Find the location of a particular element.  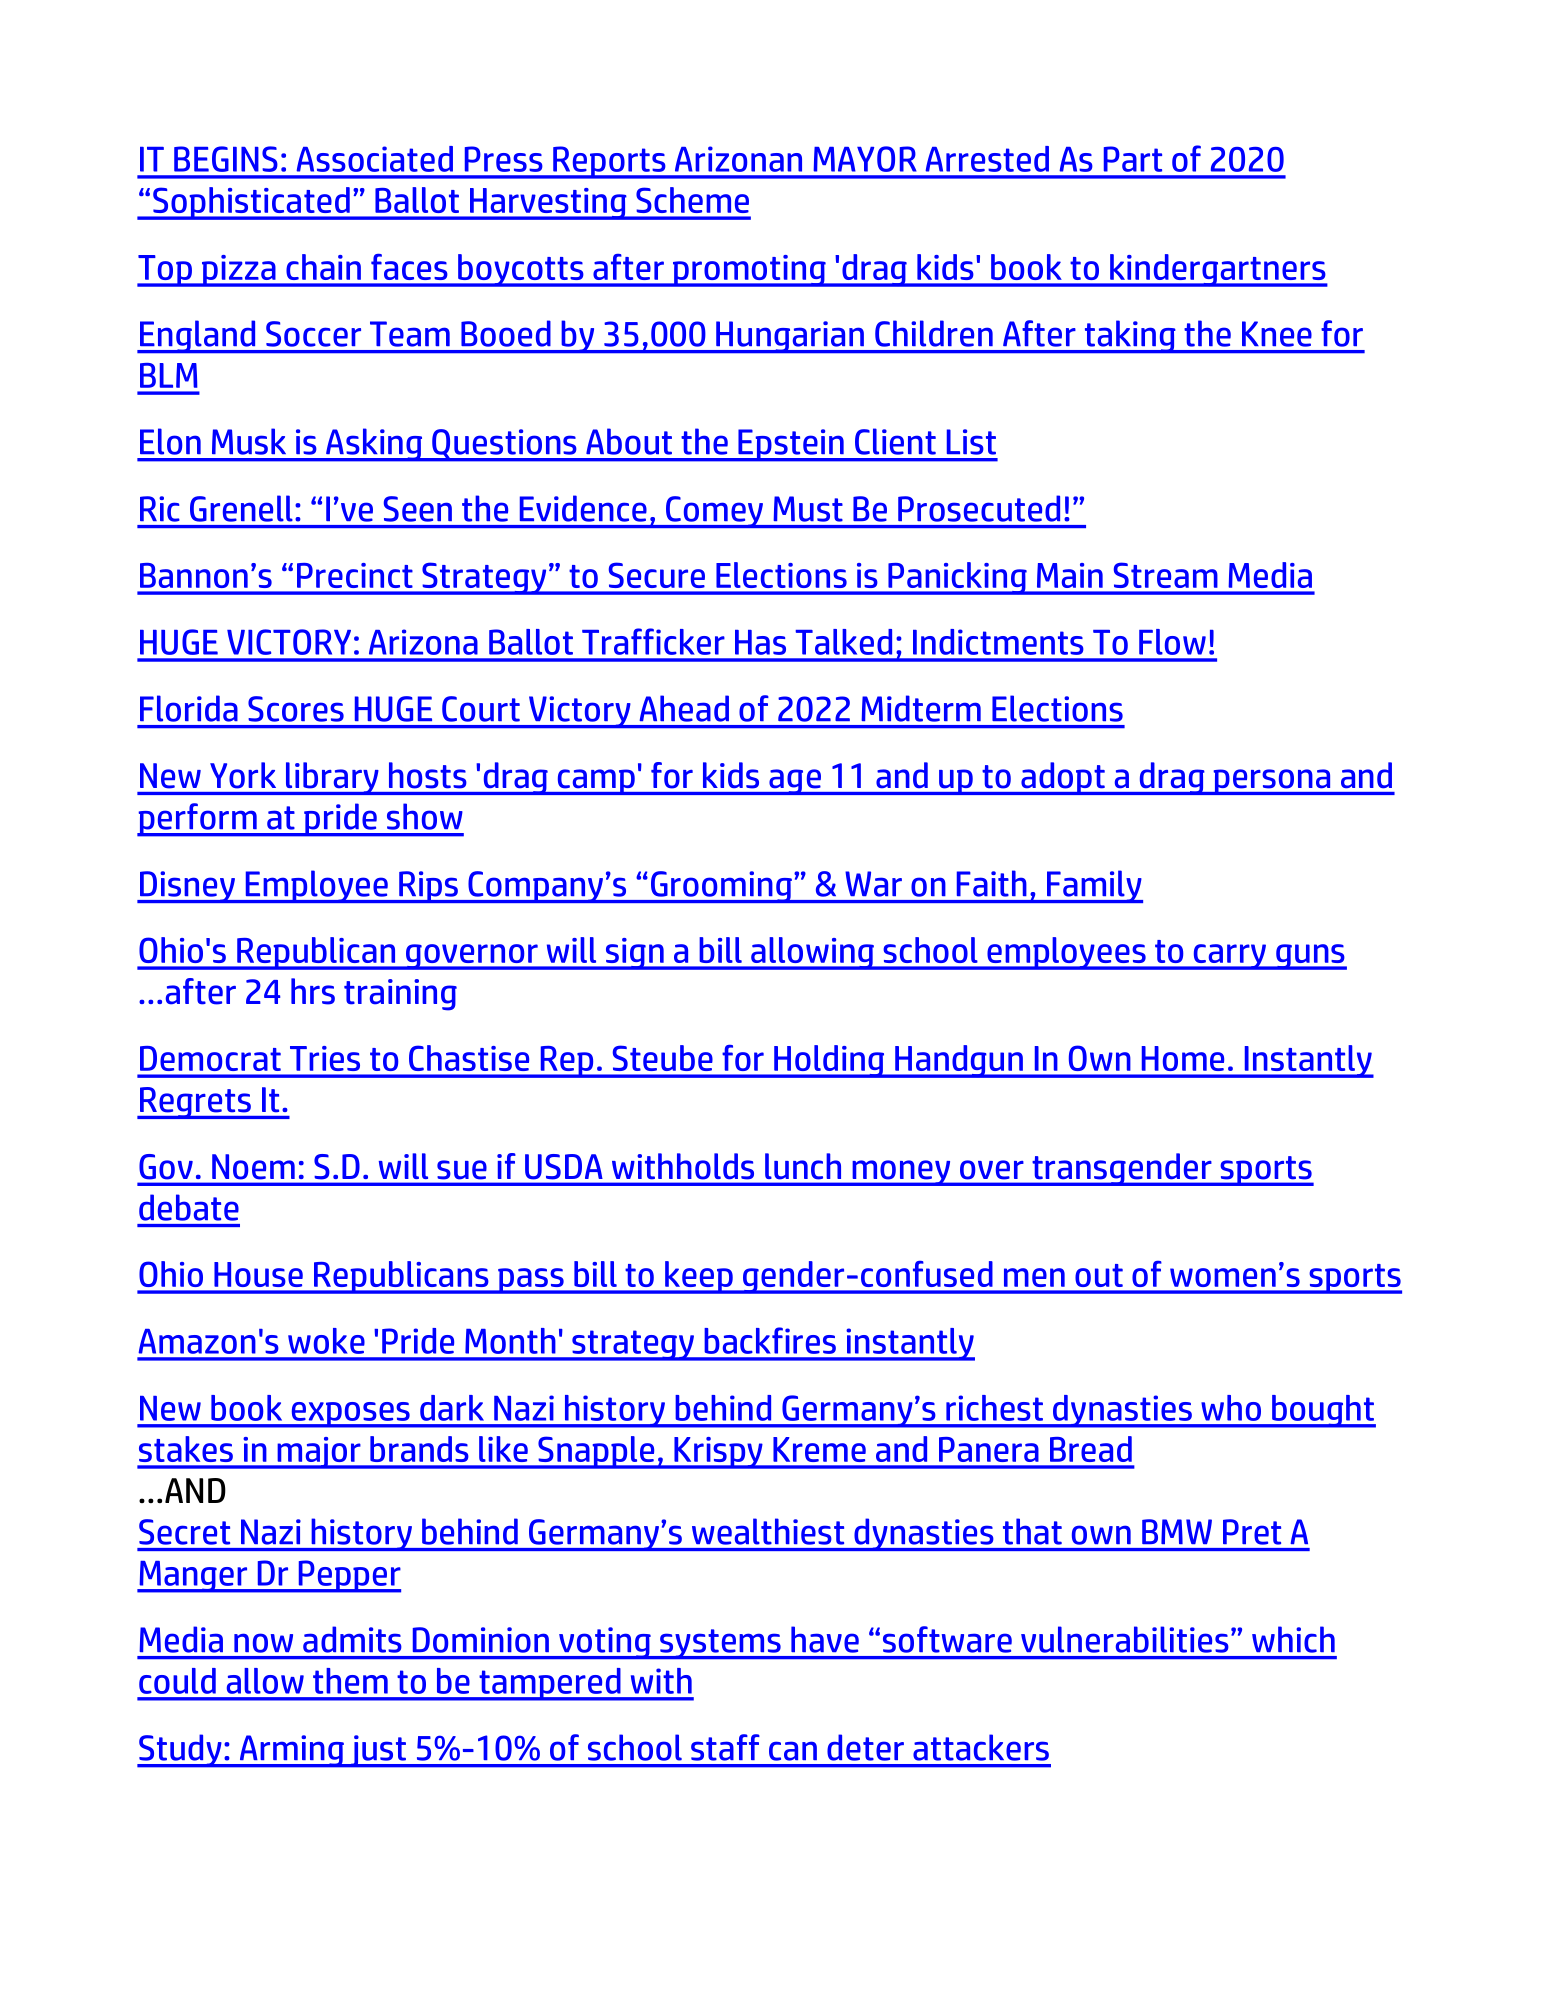

staff is located at coordinates (725, 1747).
